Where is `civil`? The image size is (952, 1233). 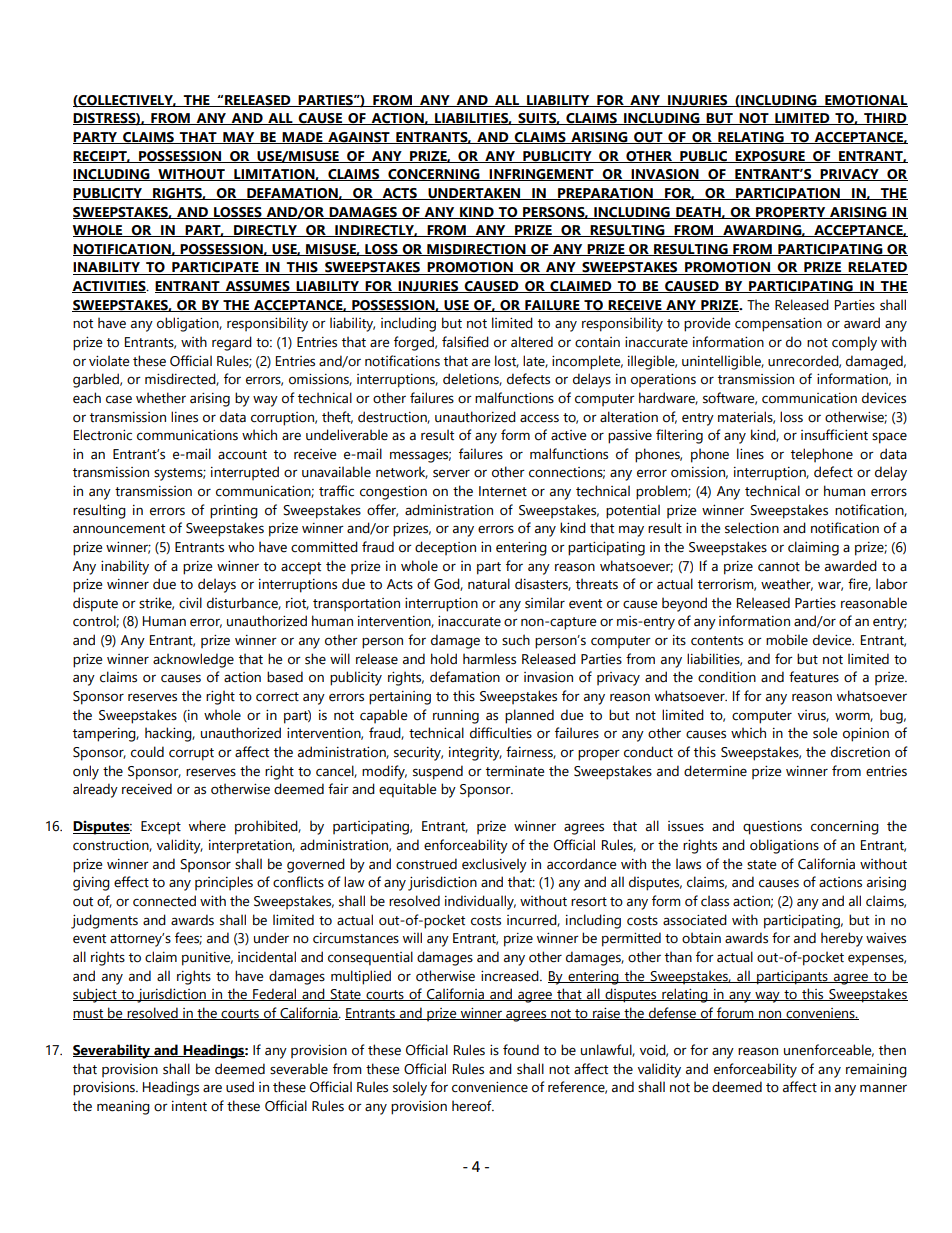
civil is located at coordinates (190, 602).
